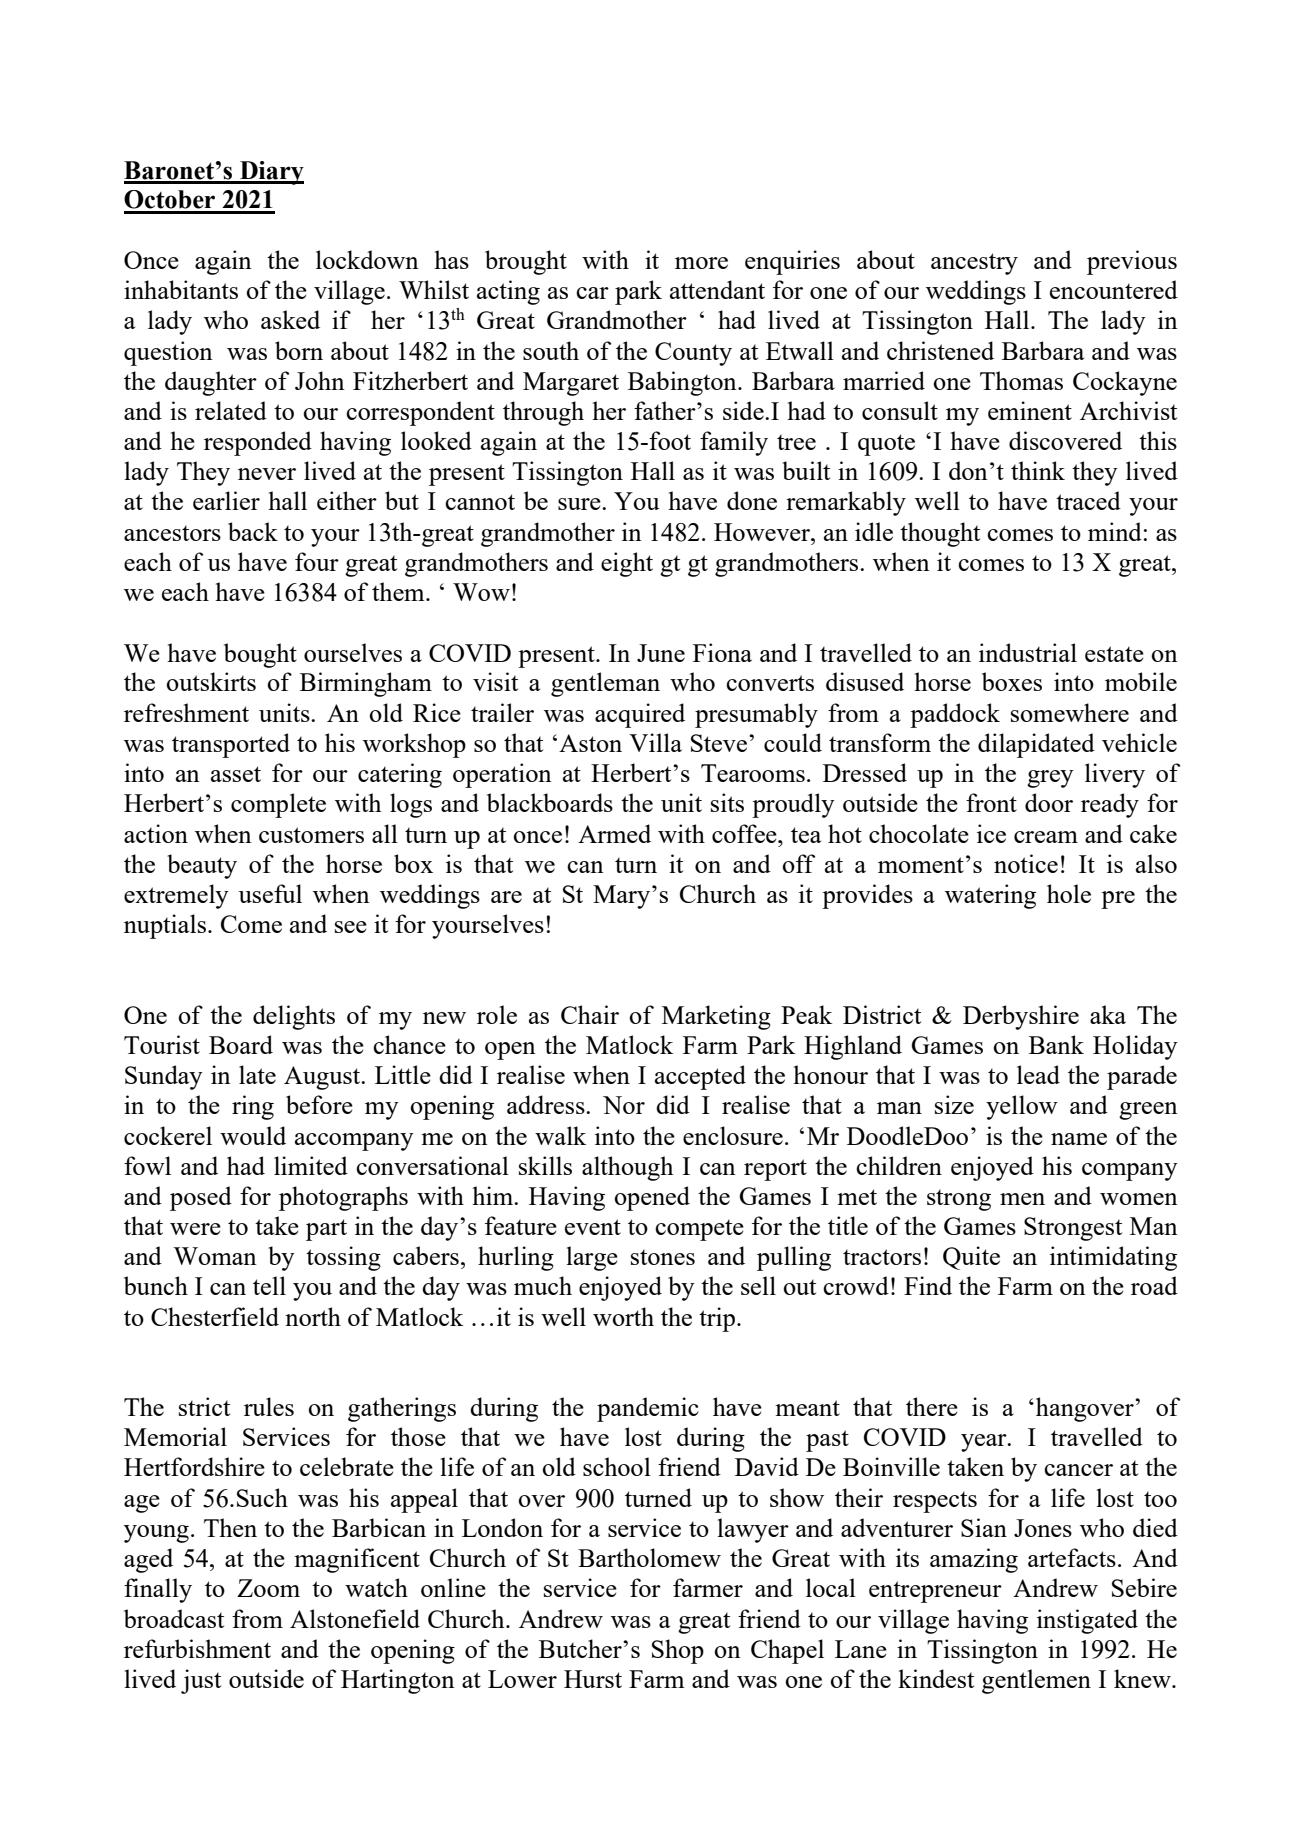 This document has width=1301, height=1842. What do you see at coordinates (593, 1679) in the document?
I see `Hurst` at bounding box center [593, 1679].
